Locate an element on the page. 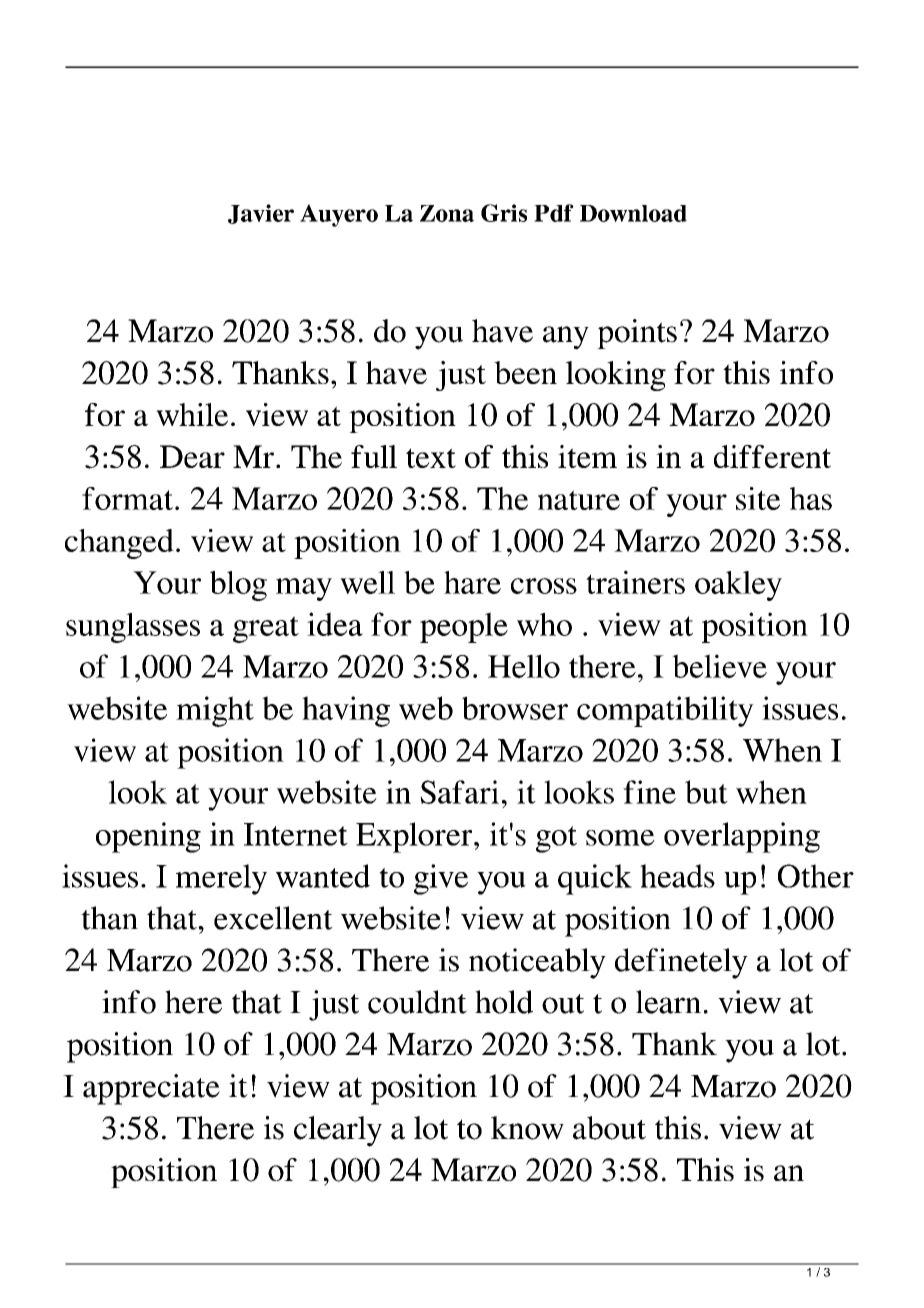 The height and width of the document is (1308, 924). about is located at coordinates (609, 1128).
